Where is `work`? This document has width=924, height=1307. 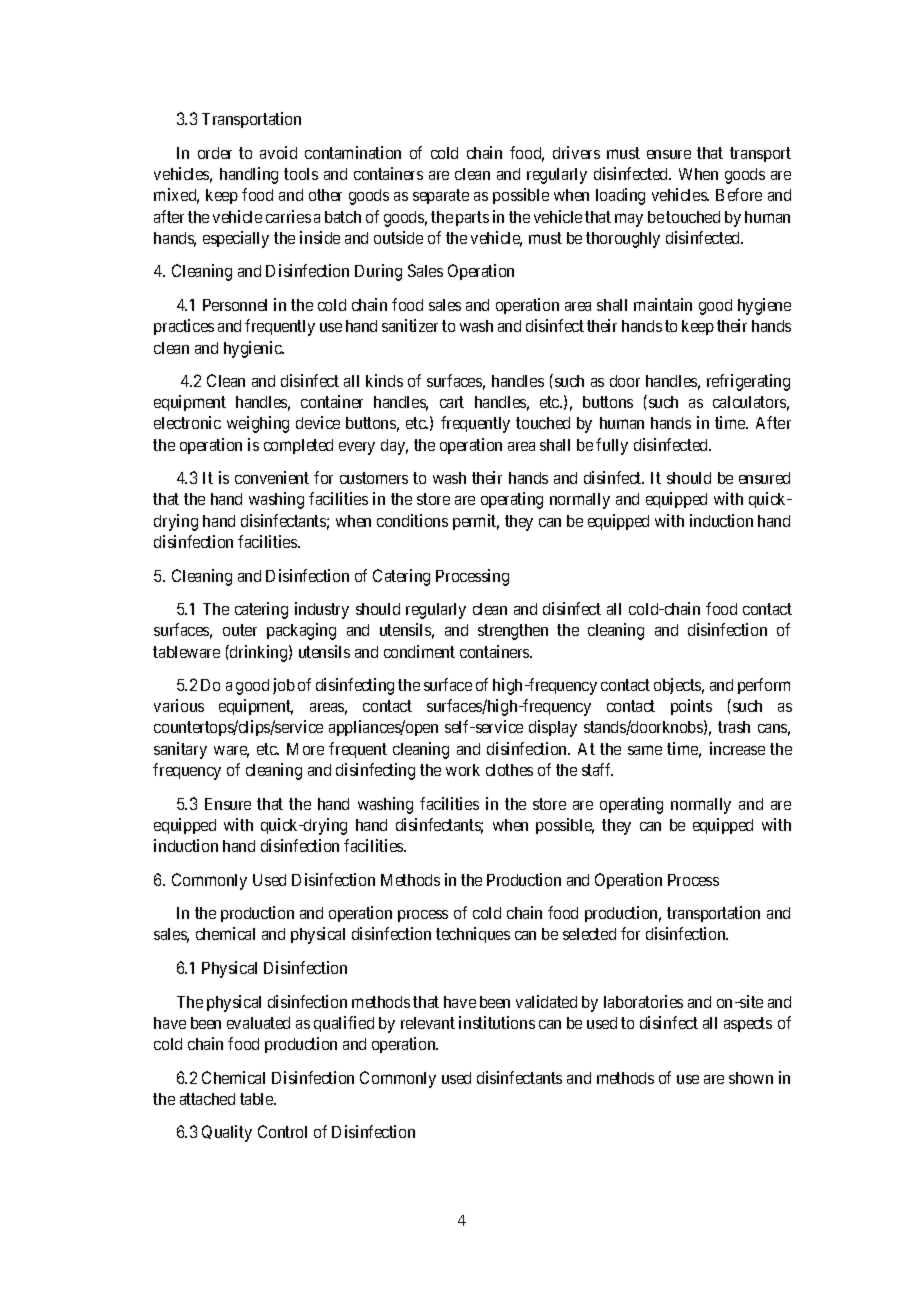
work is located at coordinates (463, 770).
